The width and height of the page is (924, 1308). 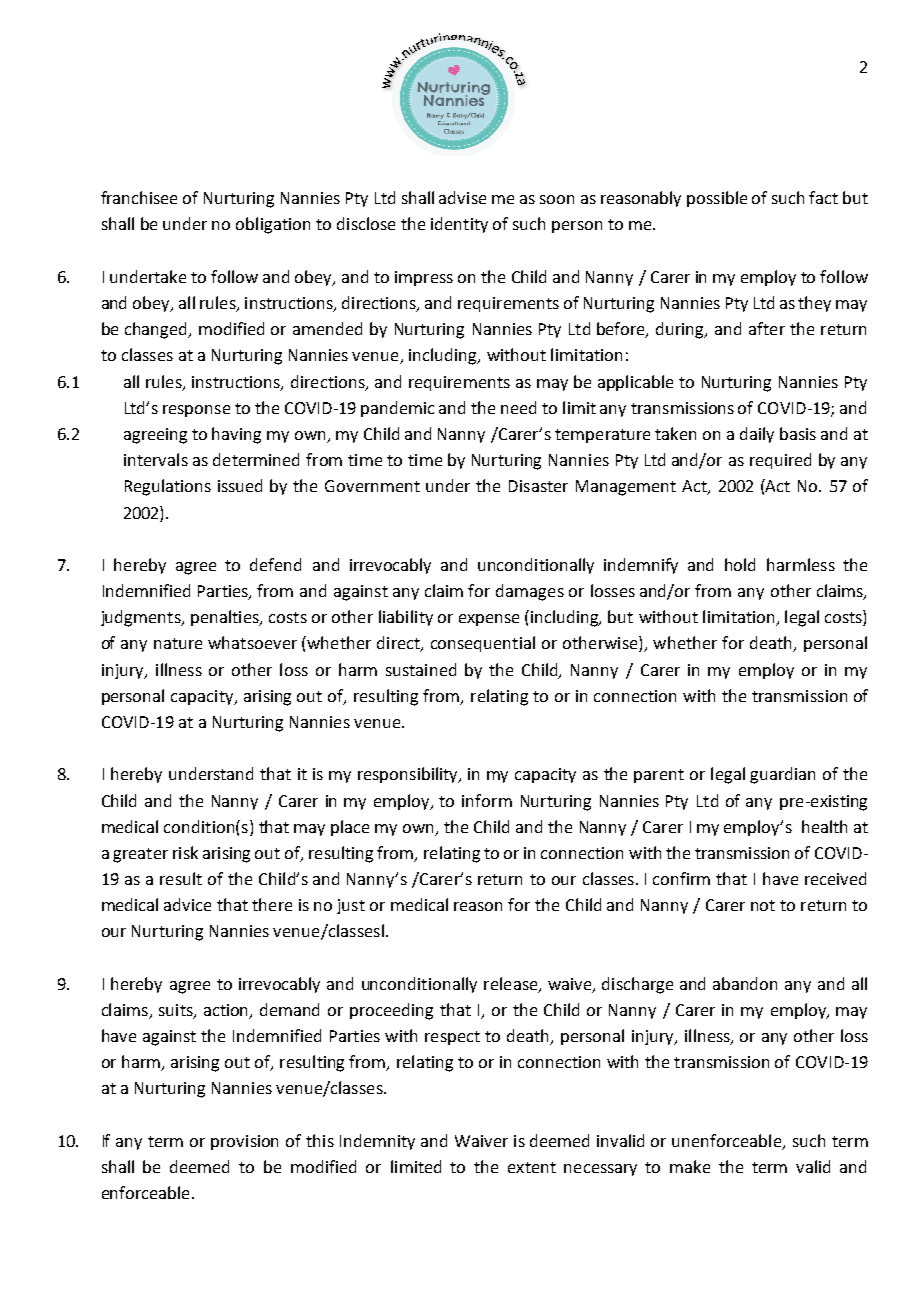 I want to click on make, so click(x=690, y=1166).
